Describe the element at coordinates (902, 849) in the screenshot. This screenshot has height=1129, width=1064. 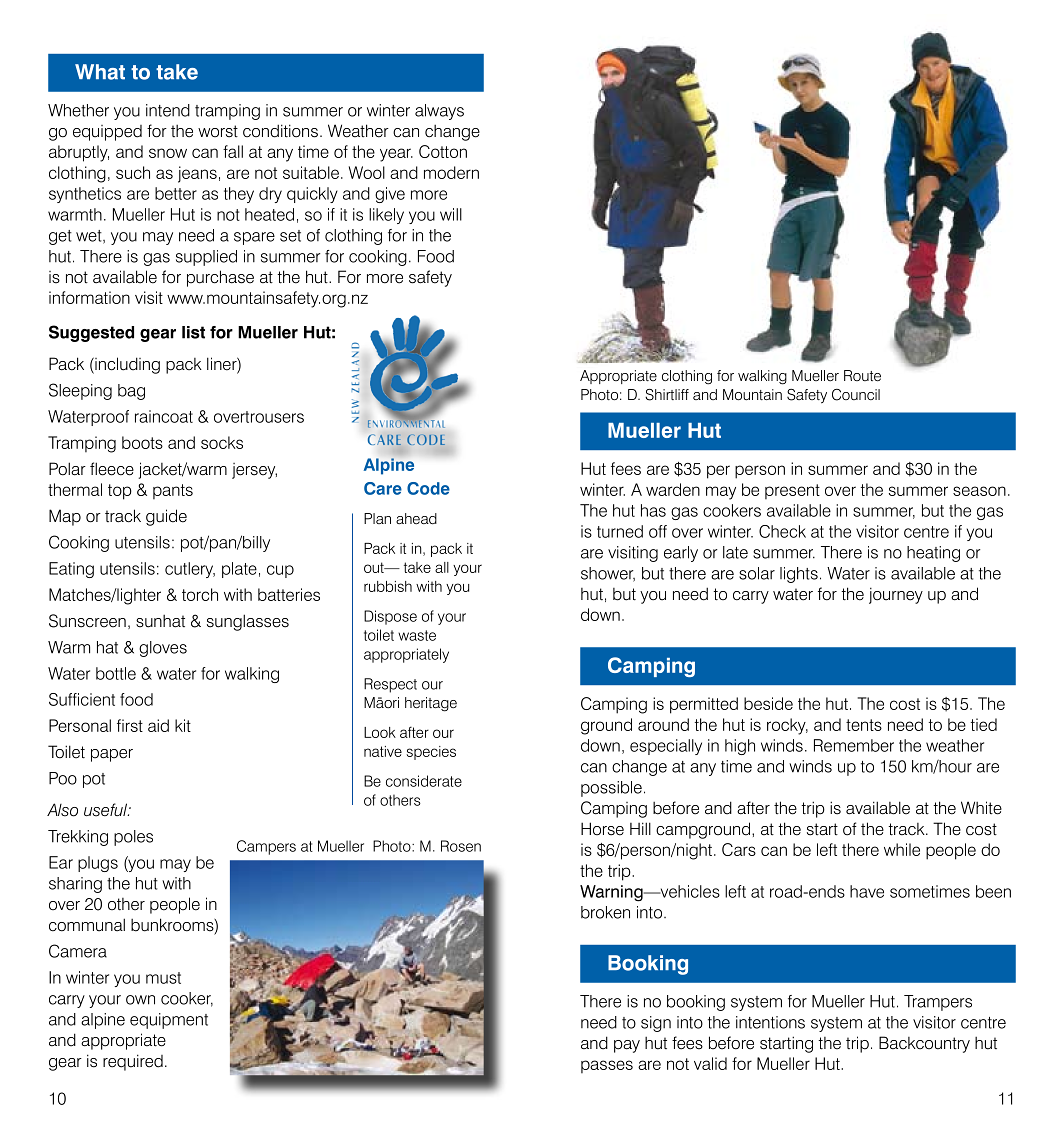
I see `while` at that location.
